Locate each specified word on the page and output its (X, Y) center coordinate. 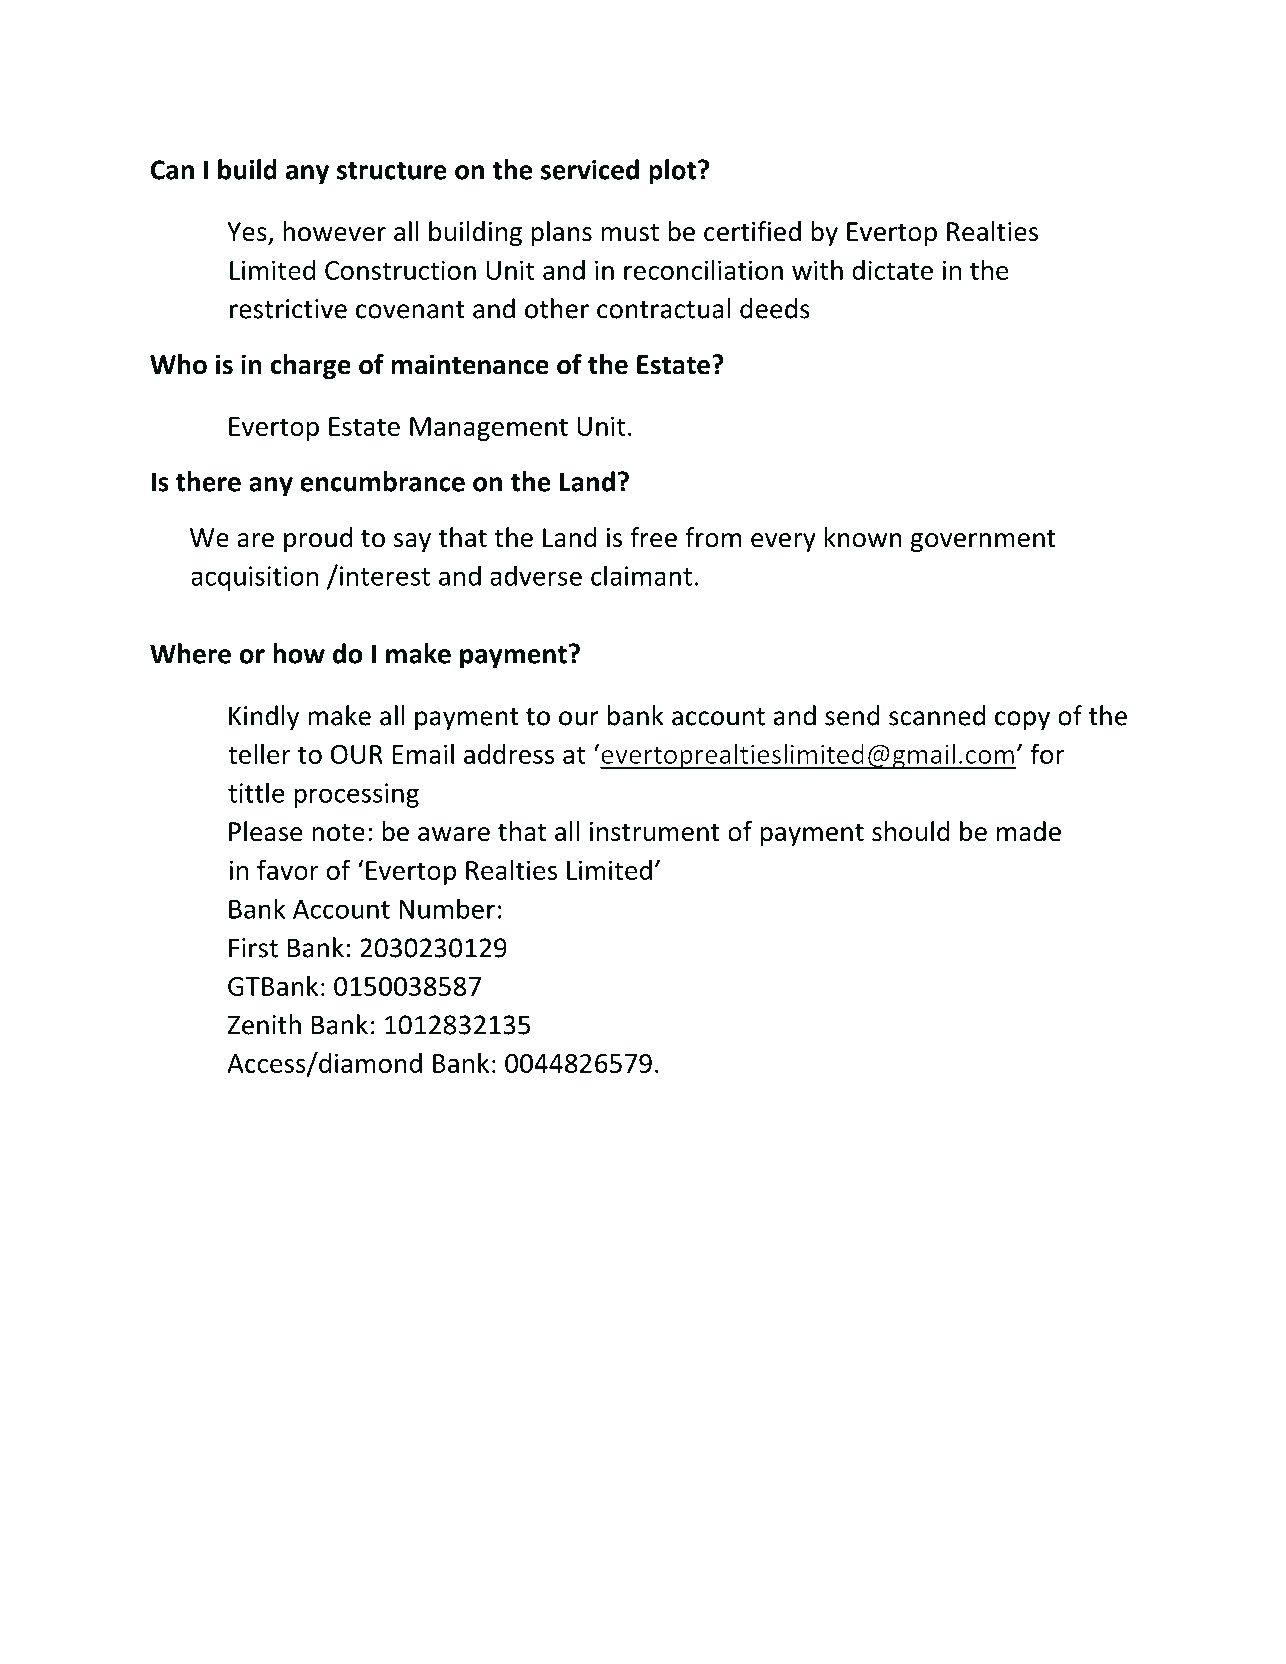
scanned (937, 715)
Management (489, 429)
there (208, 481)
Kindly (264, 718)
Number (447, 908)
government (983, 541)
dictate (892, 270)
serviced (590, 169)
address (509, 754)
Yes (248, 233)
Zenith (264, 1024)
